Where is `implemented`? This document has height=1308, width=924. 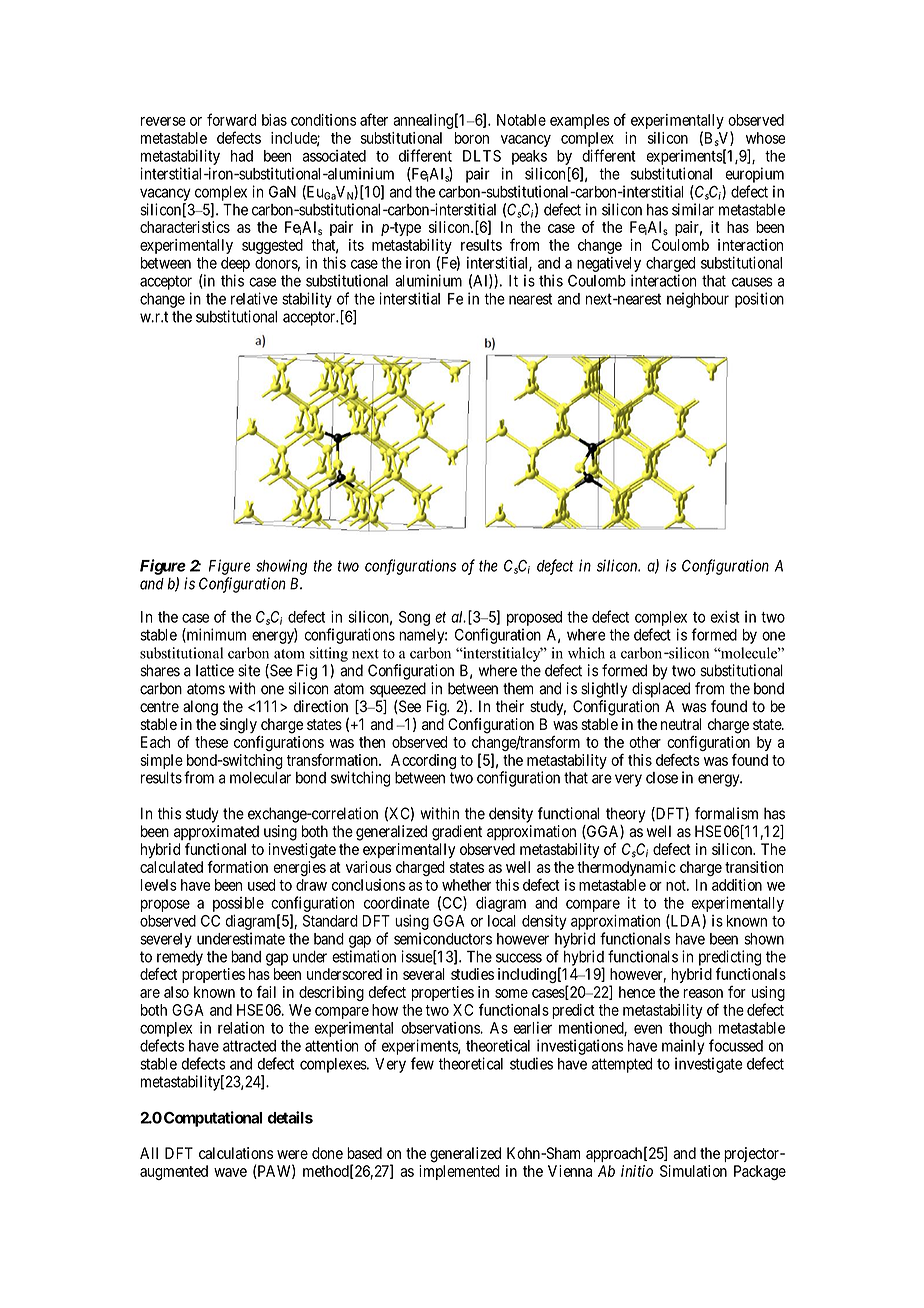 implemented is located at coordinates (459, 1172).
